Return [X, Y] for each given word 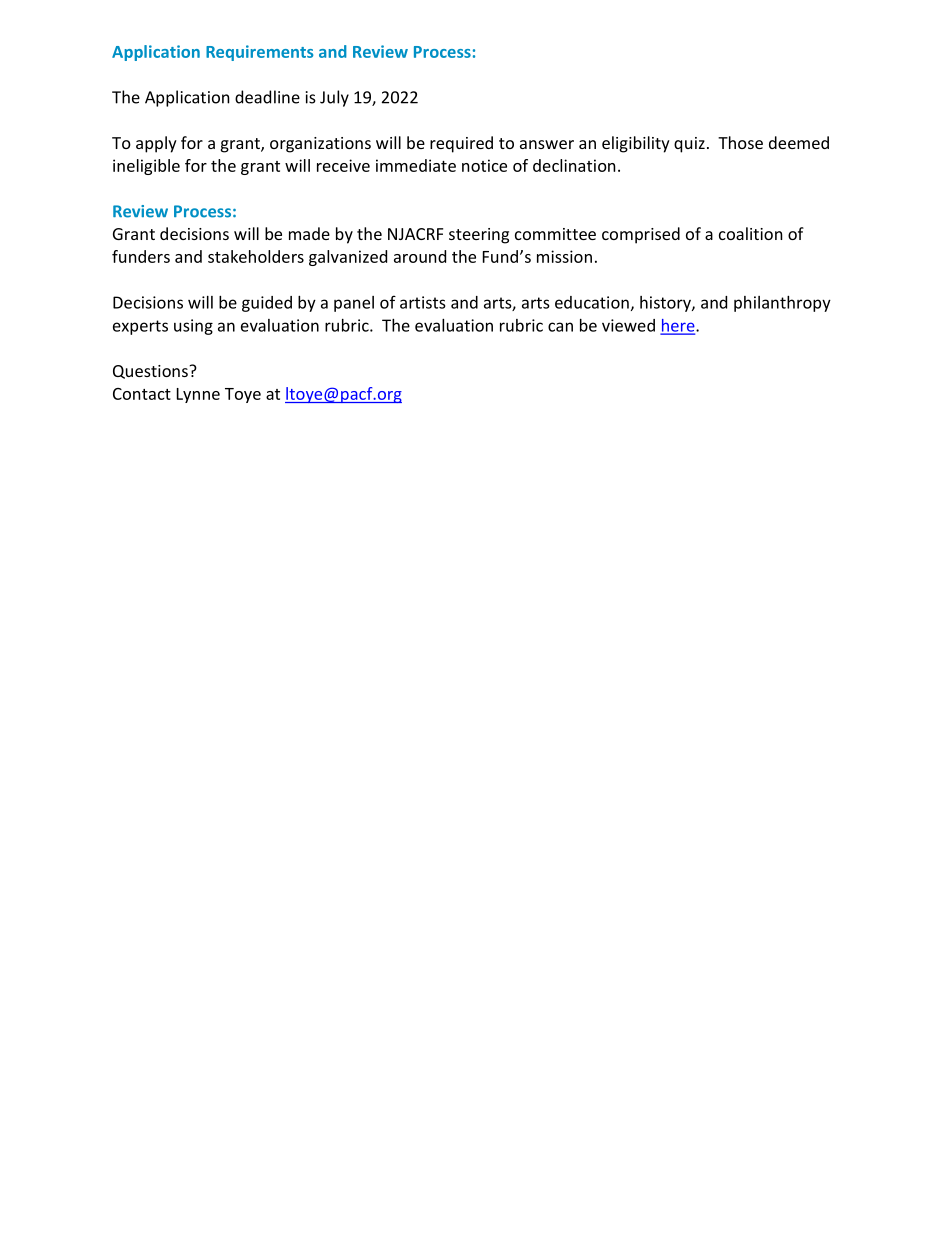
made [309, 233]
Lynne [198, 395]
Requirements [259, 53]
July [334, 98]
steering [479, 236]
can [560, 327]
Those [740, 142]
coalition [751, 233]
